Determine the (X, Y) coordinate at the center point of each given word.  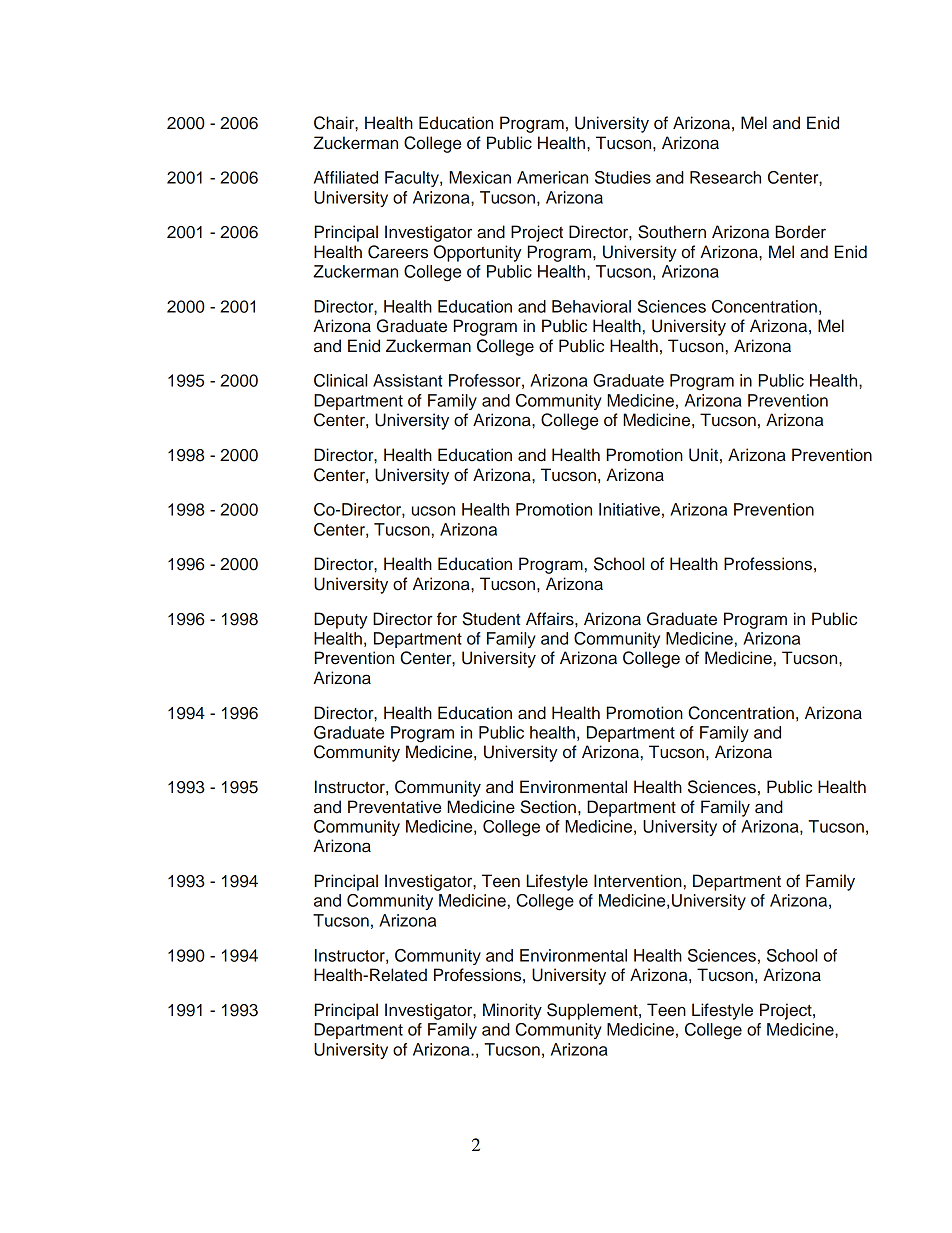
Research (725, 177)
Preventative (394, 807)
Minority (512, 1011)
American (552, 177)
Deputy (341, 620)
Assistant (408, 380)
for (447, 619)
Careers (398, 252)
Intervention (638, 881)
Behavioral (591, 306)
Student (491, 619)
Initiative (629, 509)
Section (548, 807)
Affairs (551, 619)
